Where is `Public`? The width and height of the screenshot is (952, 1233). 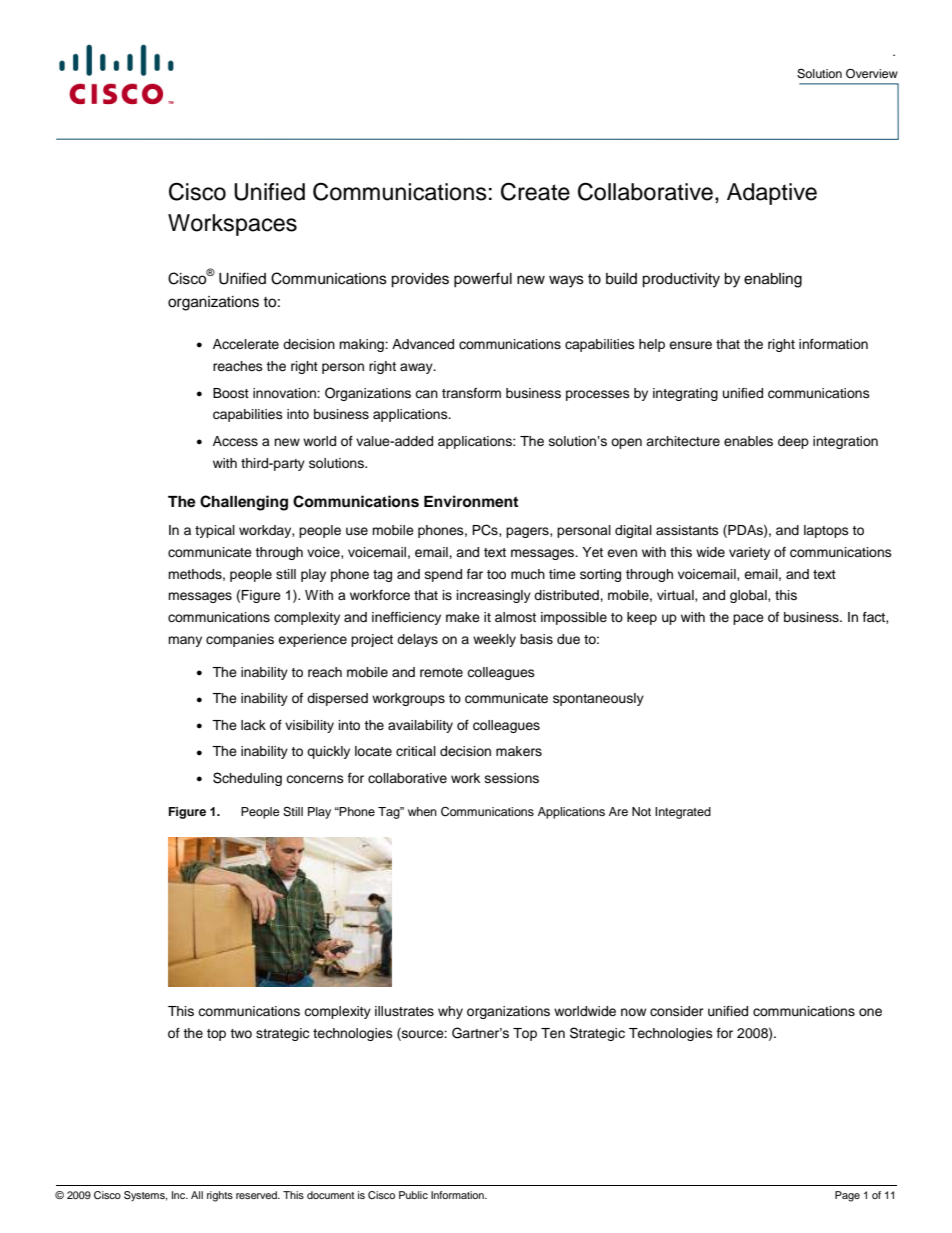 Public is located at coordinates (413, 1195).
